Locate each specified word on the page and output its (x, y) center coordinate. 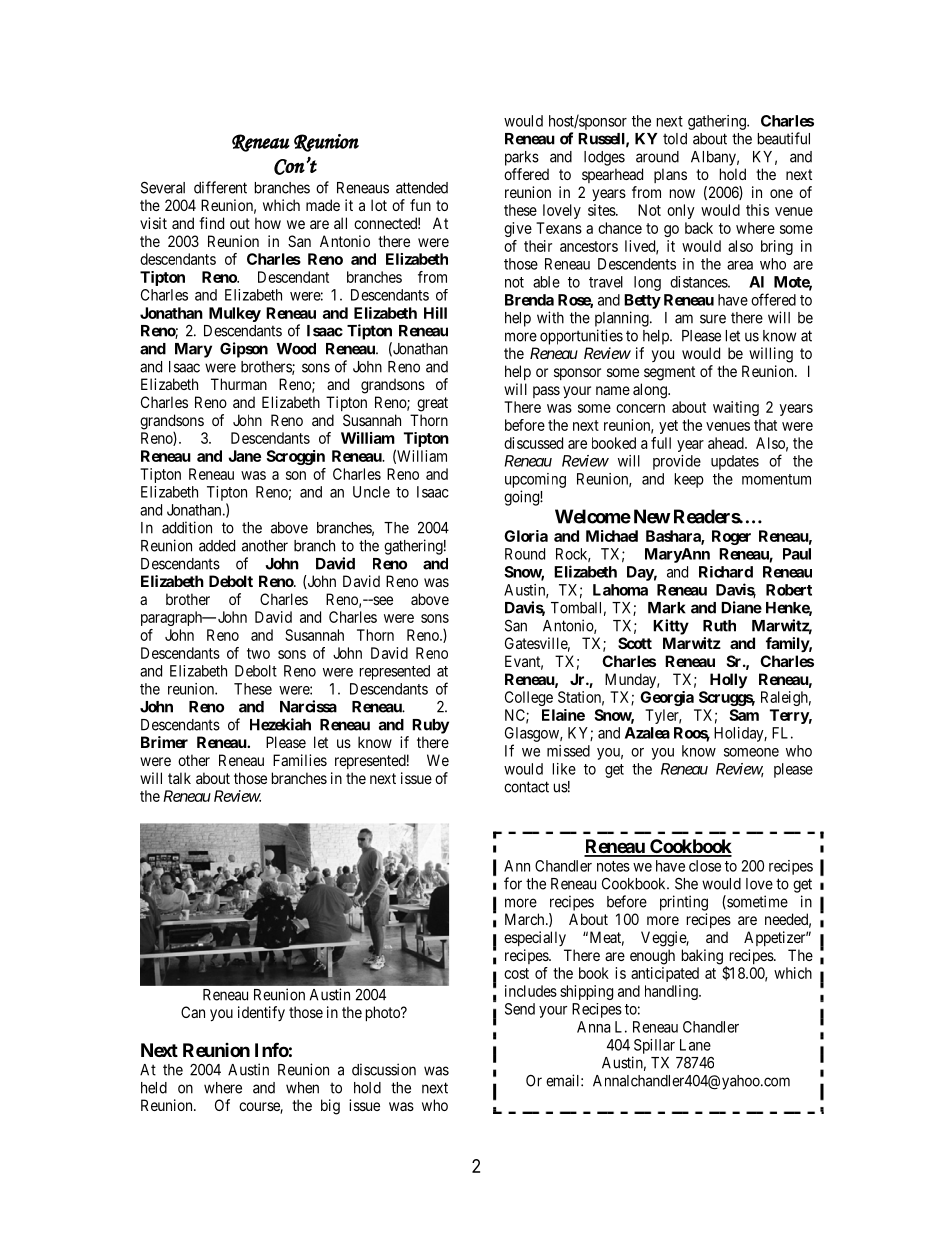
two (258, 653)
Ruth (719, 626)
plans (670, 175)
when (302, 1088)
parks (522, 158)
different (220, 187)
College (529, 698)
